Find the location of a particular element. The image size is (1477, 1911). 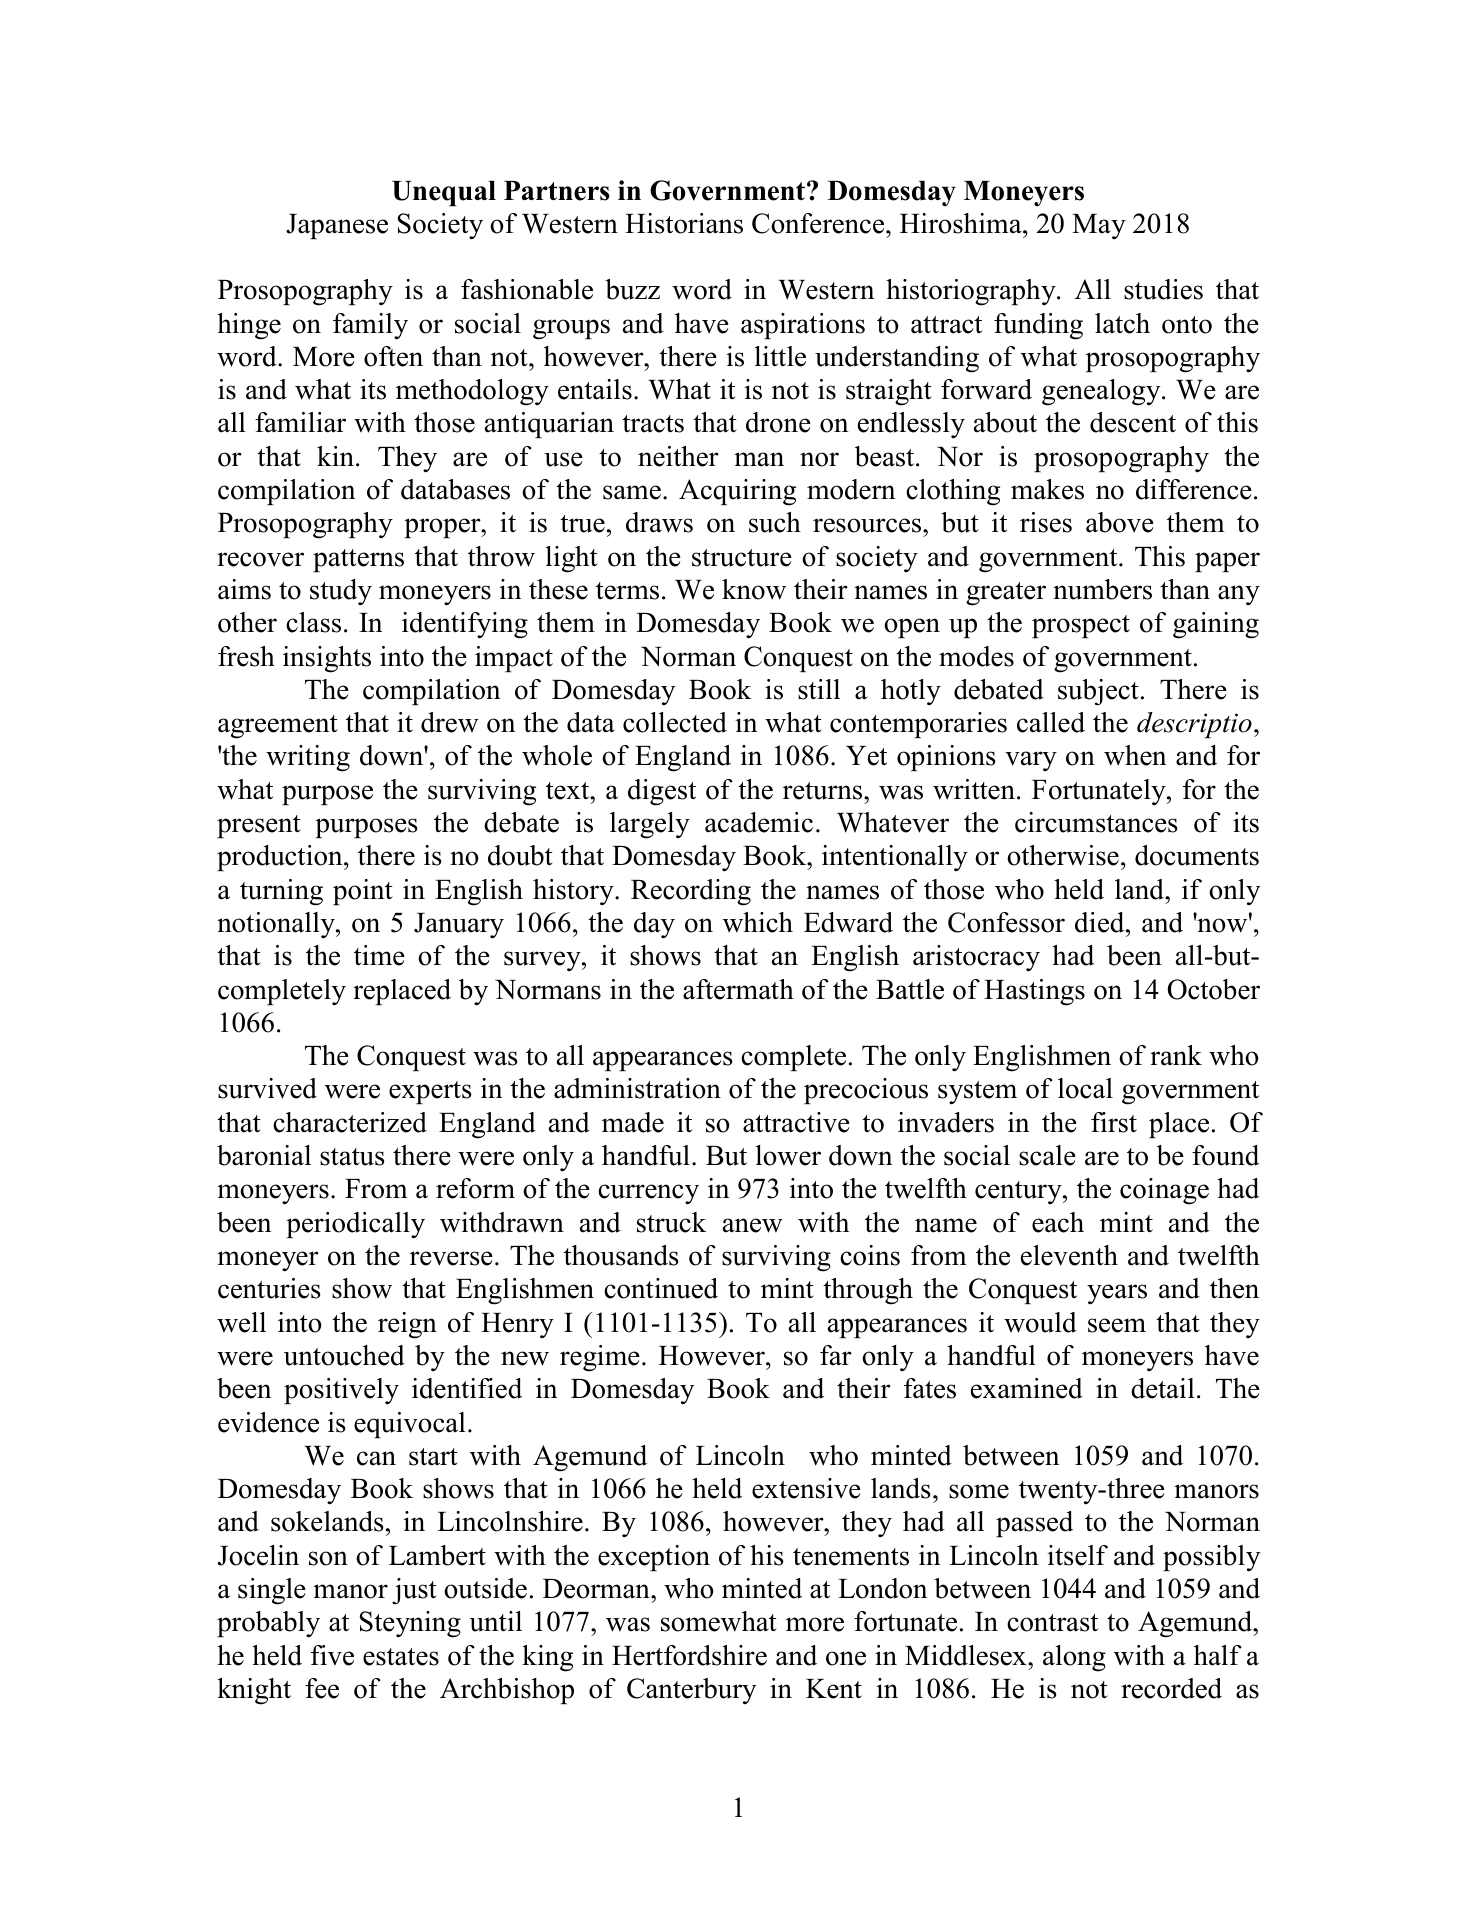

administration is located at coordinates (637, 1088).
